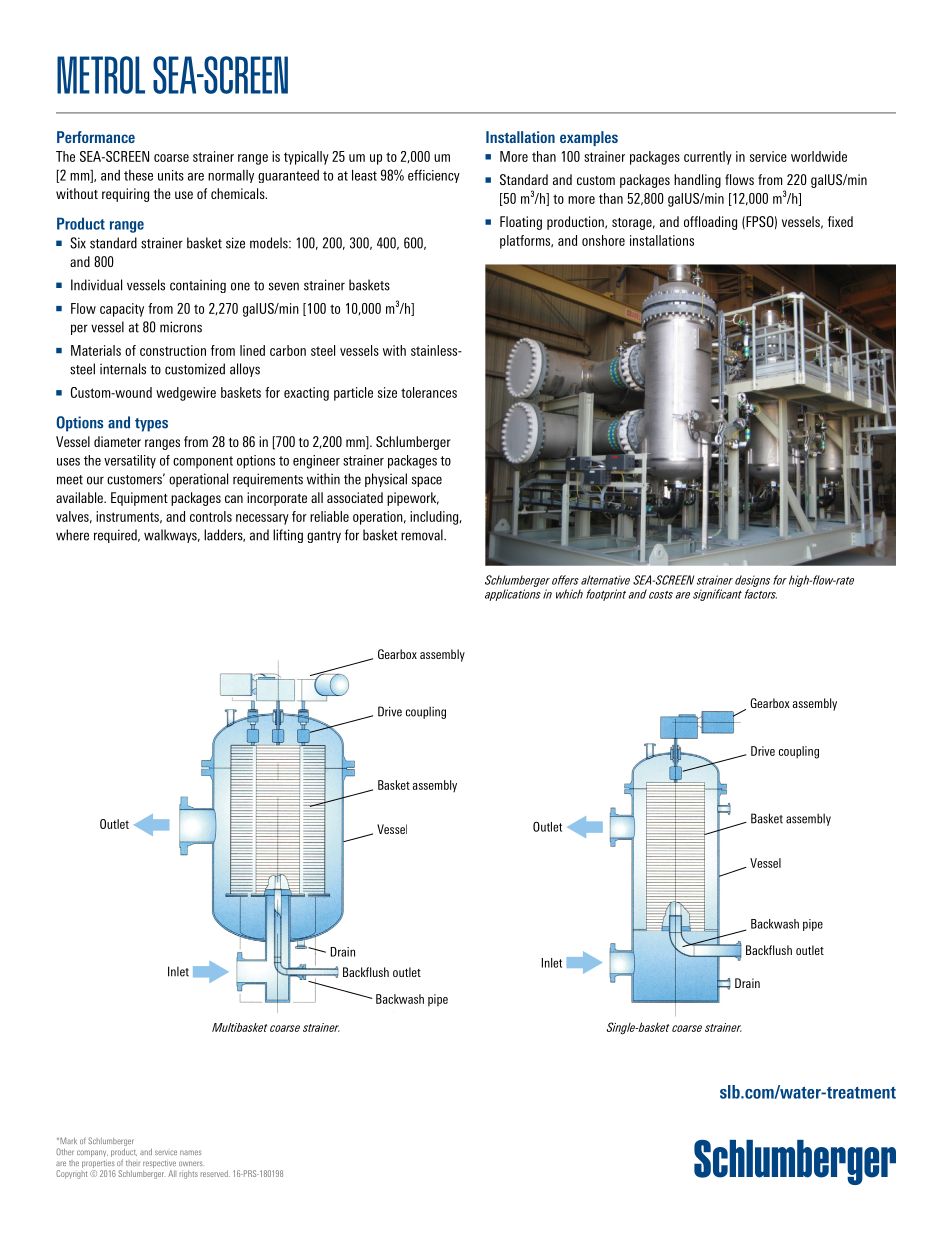  Describe the element at coordinates (151, 425) in the page. I see `types` at that location.
